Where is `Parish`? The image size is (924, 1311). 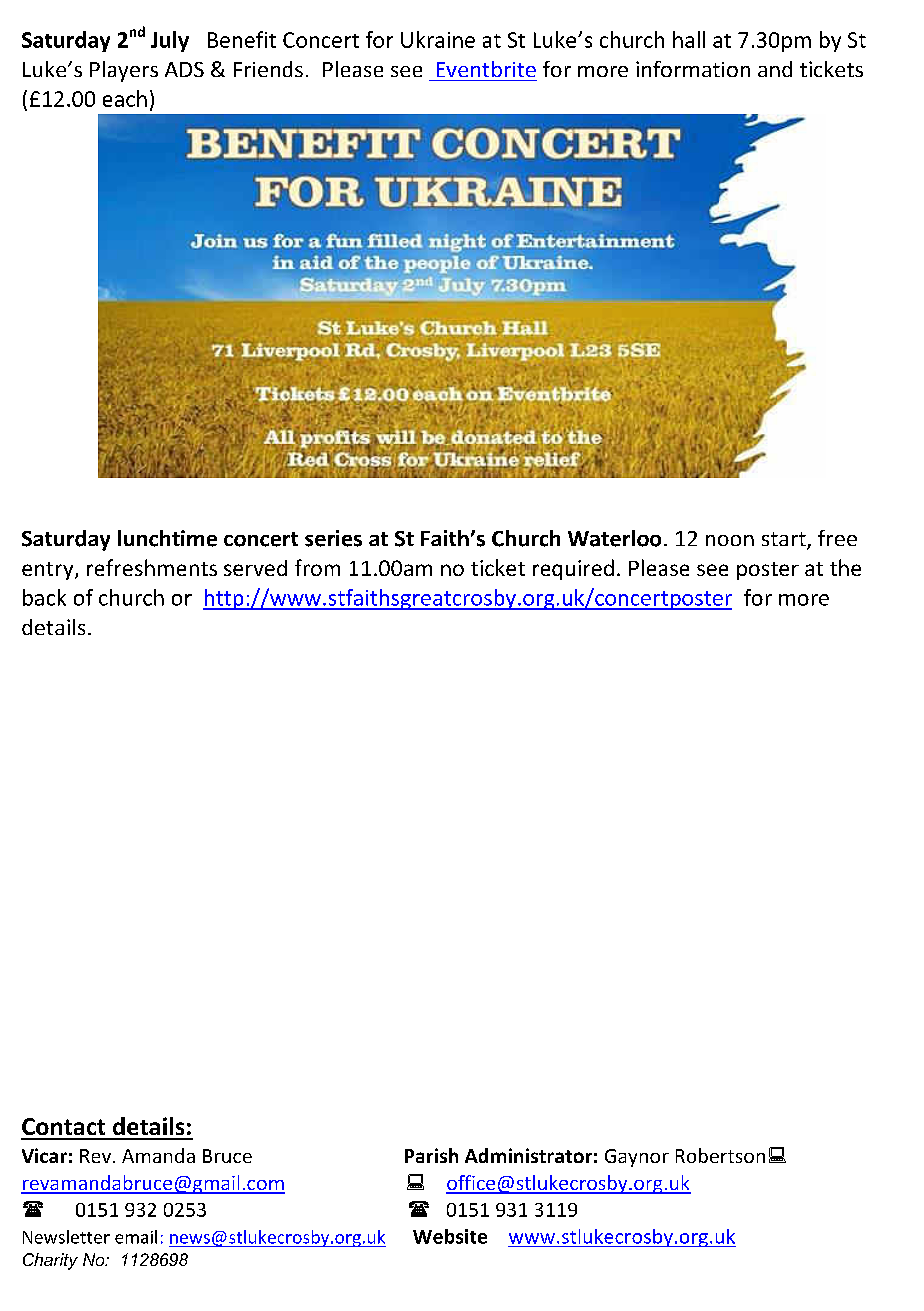
Parish is located at coordinates (431, 1155).
